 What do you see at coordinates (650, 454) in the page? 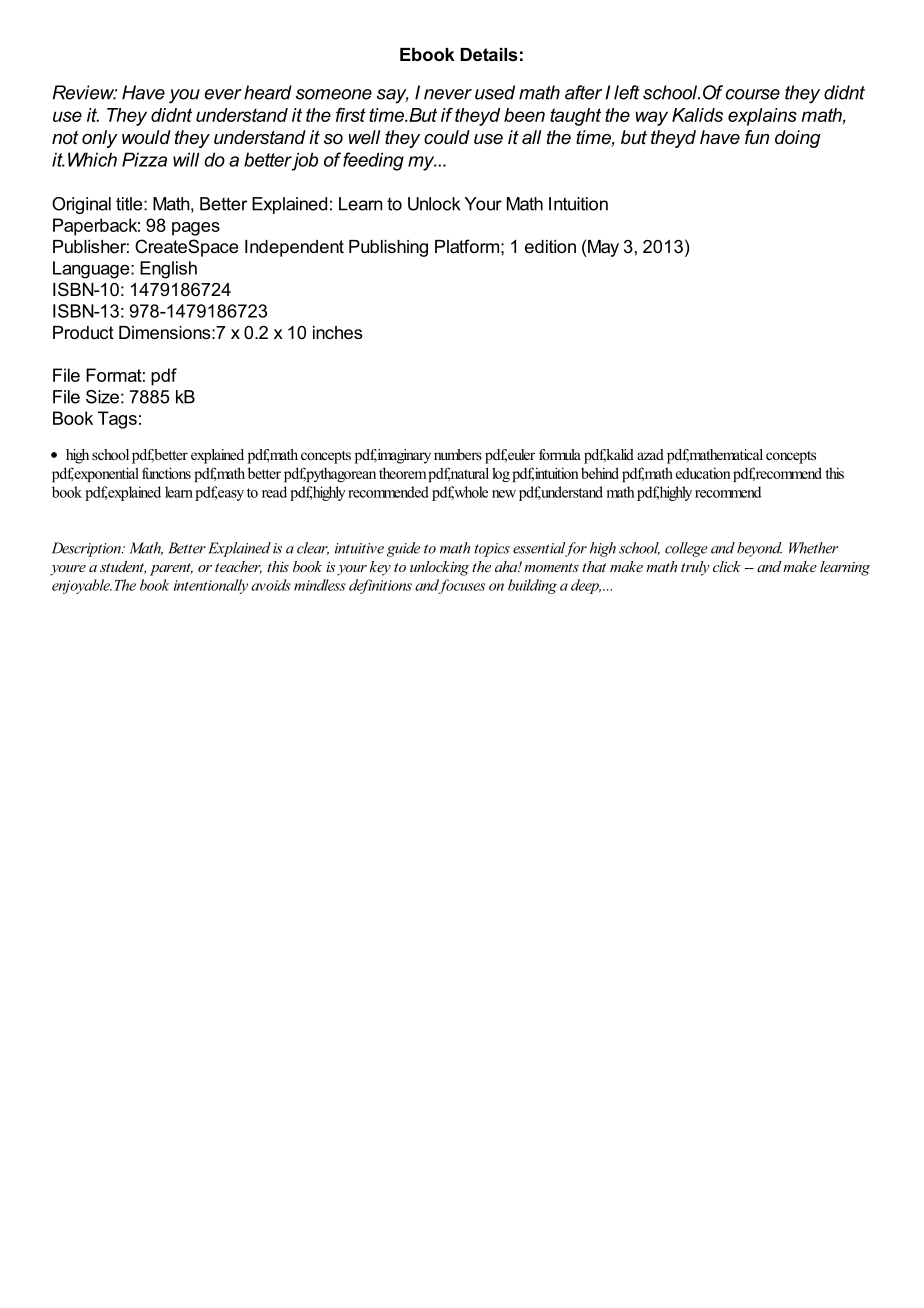
I see `azad` at bounding box center [650, 454].
